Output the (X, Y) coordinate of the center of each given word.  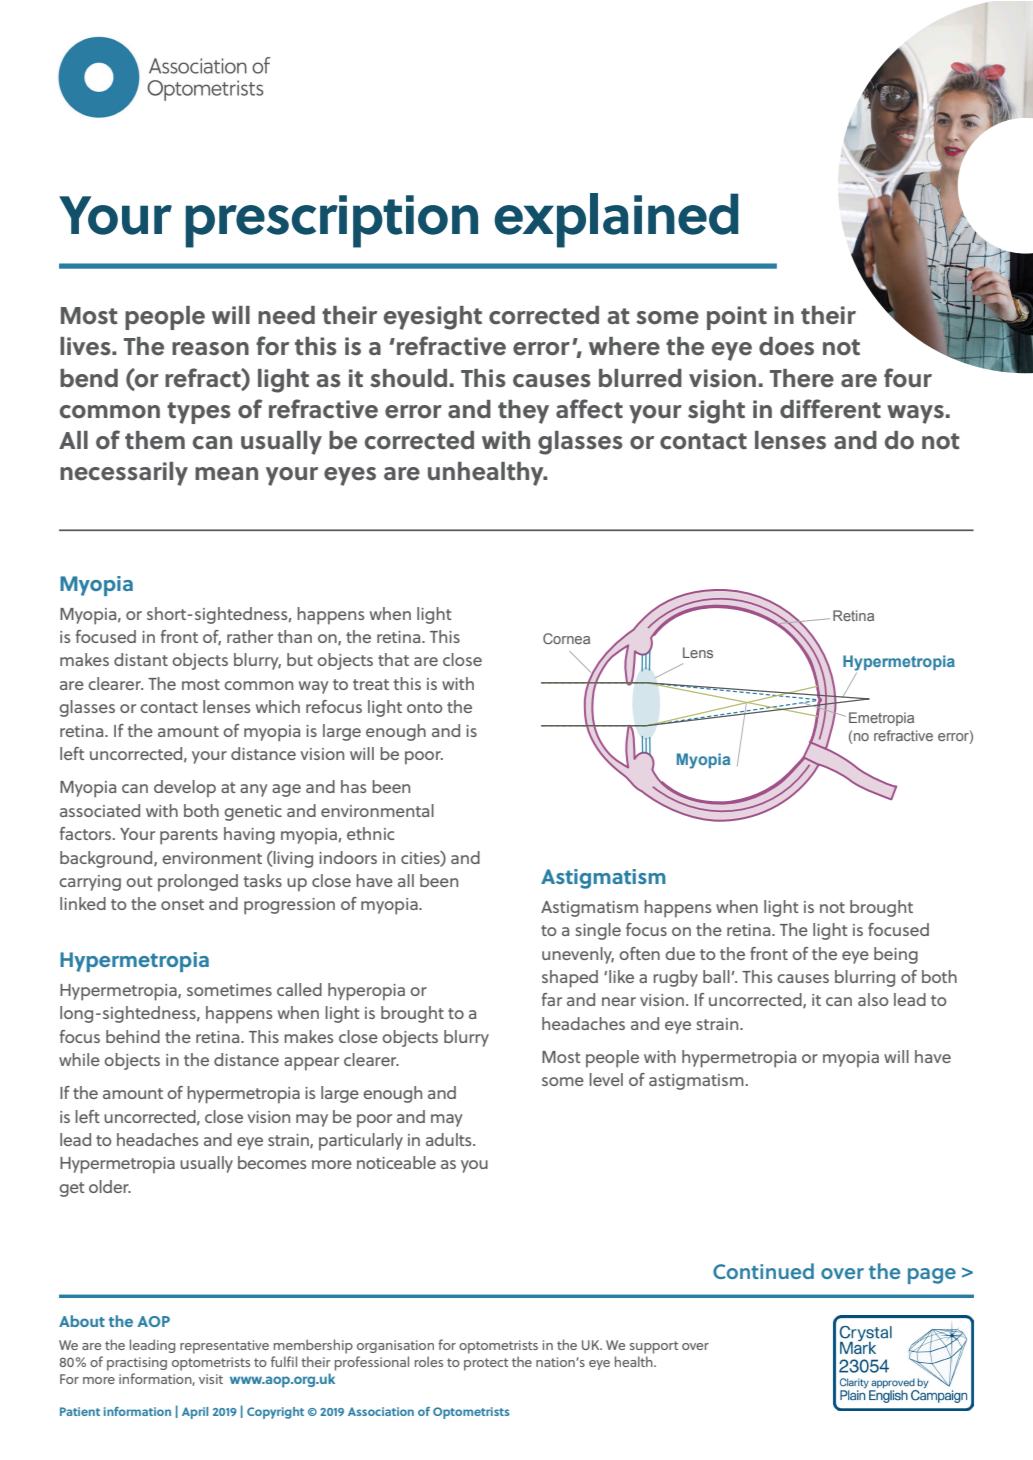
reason (210, 349)
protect (486, 1364)
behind (133, 1036)
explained (616, 220)
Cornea (566, 638)
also (873, 999)
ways (915, 414)
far (552, 999)
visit (211, 1379)
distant (141, 659)
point (737, 318)
